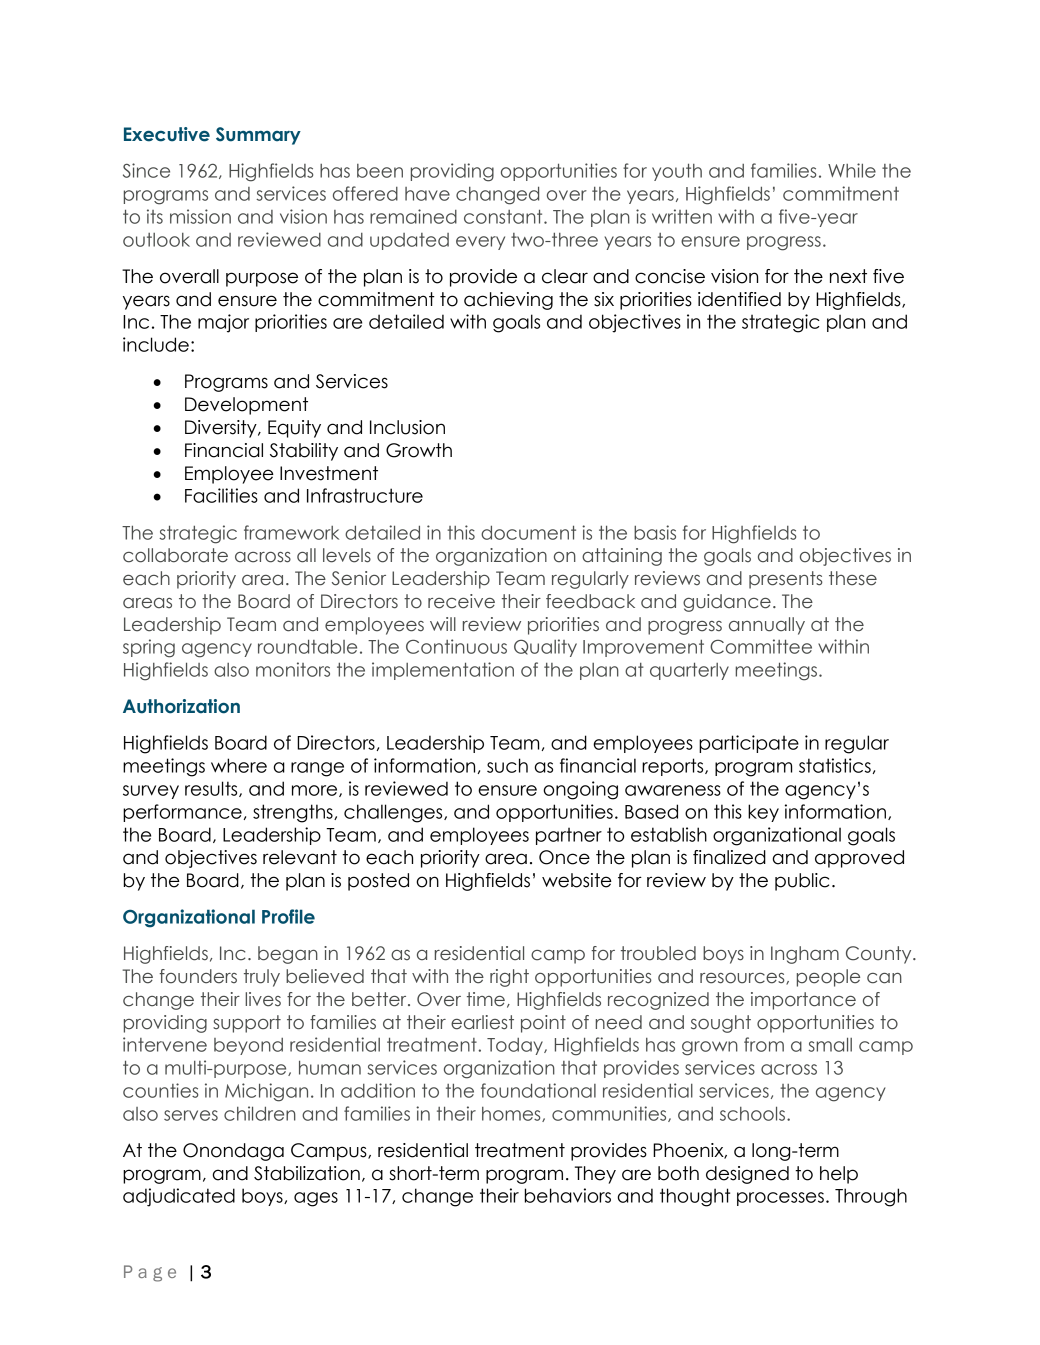 The width and height of the page is (1040, 1345). I want to click on Summary, so click(258, 136).
